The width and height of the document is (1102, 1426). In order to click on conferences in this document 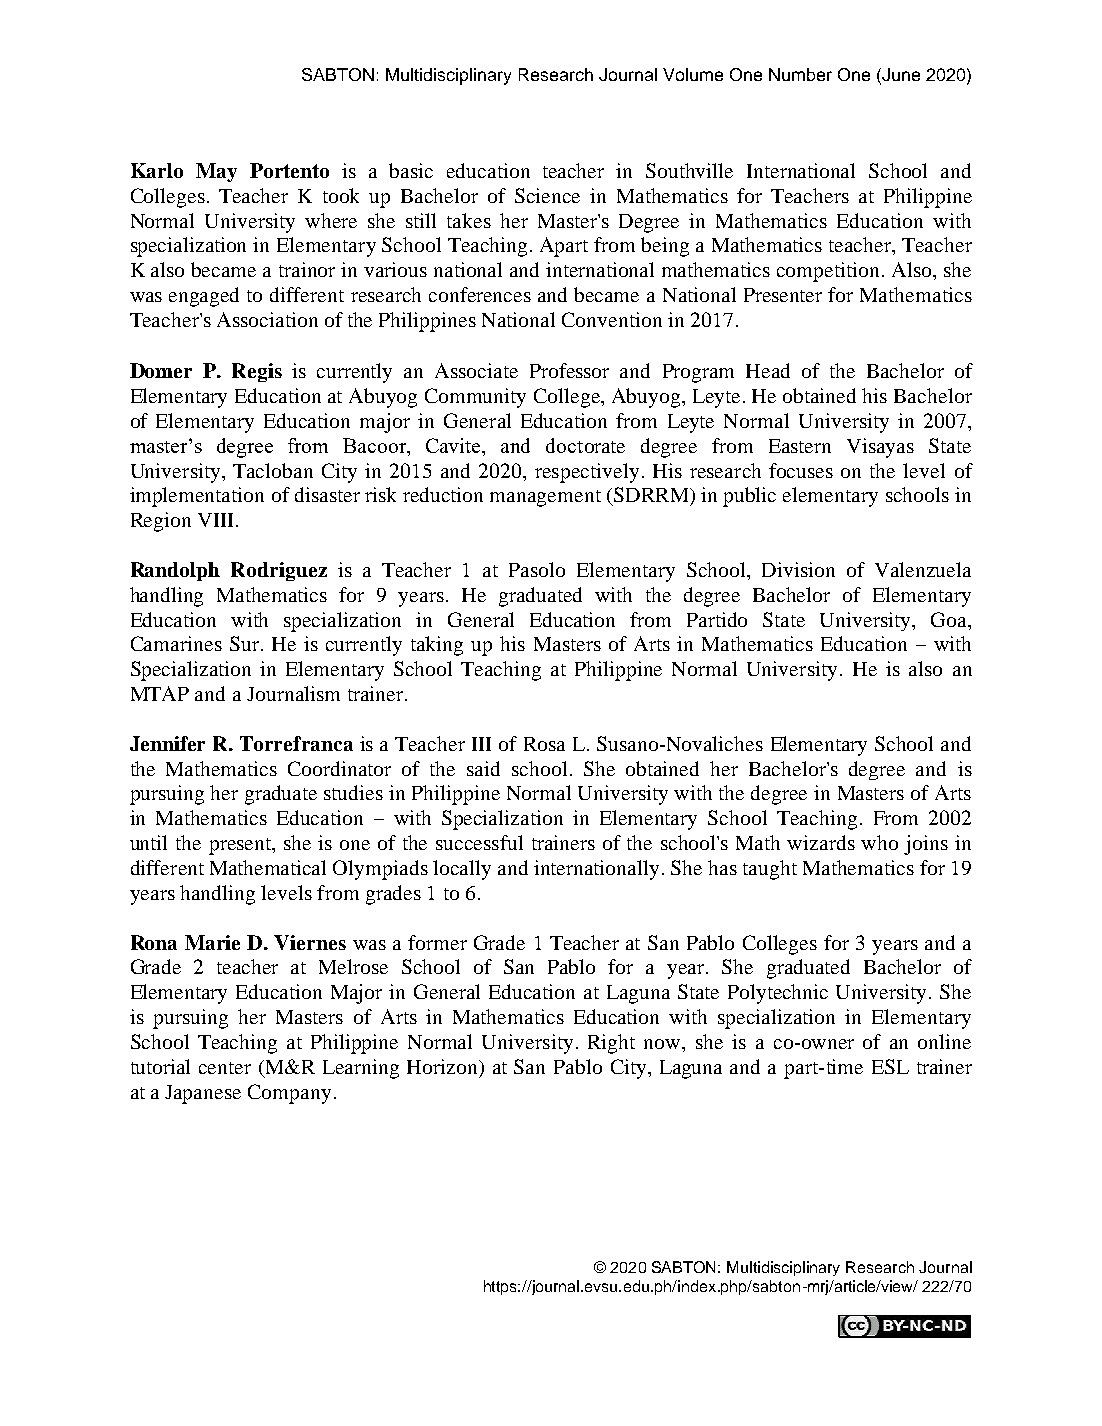, I will do `click(480, 294)`.
